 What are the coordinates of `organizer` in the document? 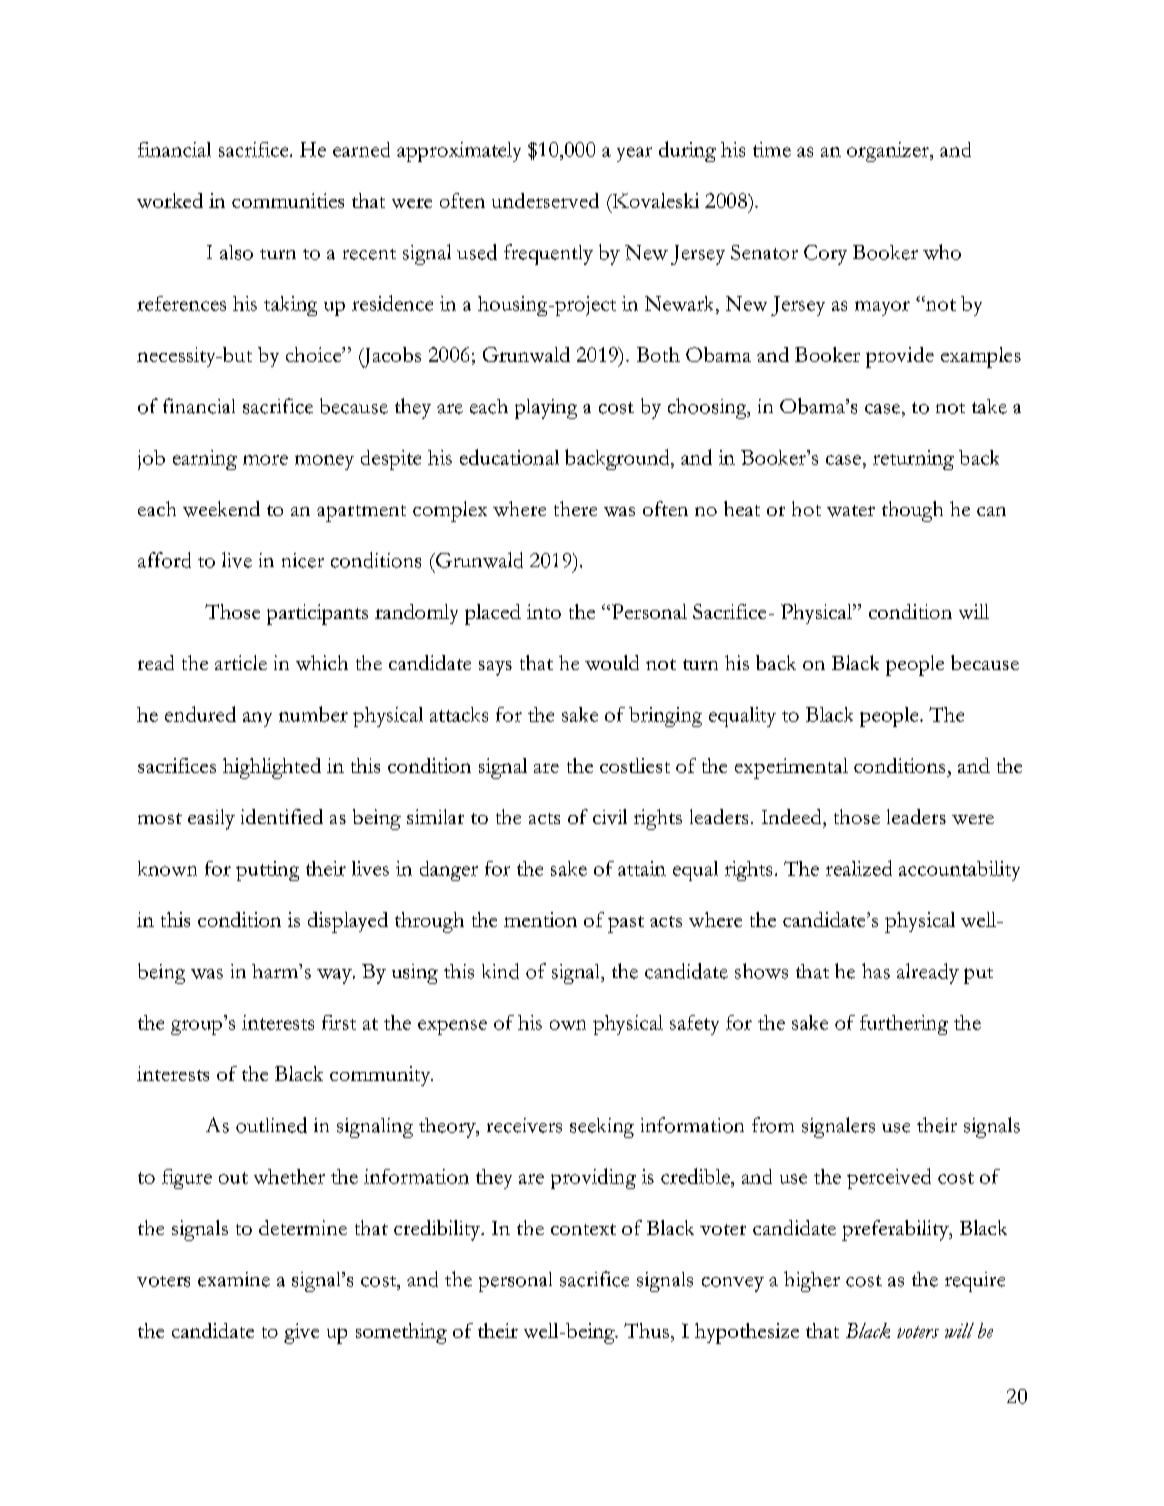 It's located at (889, 152).
